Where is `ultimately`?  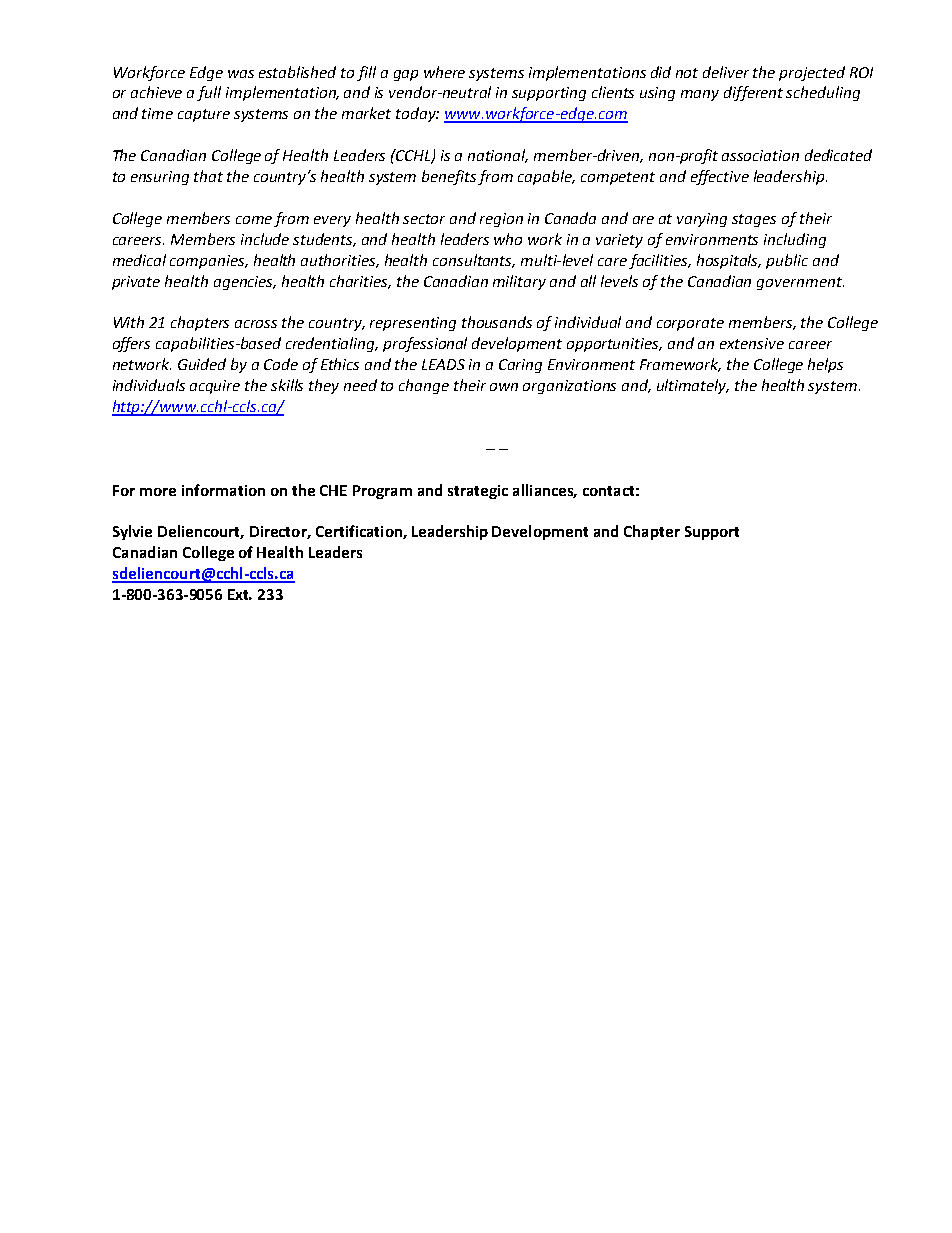
ultimately is located at coordinates (693, 386).
